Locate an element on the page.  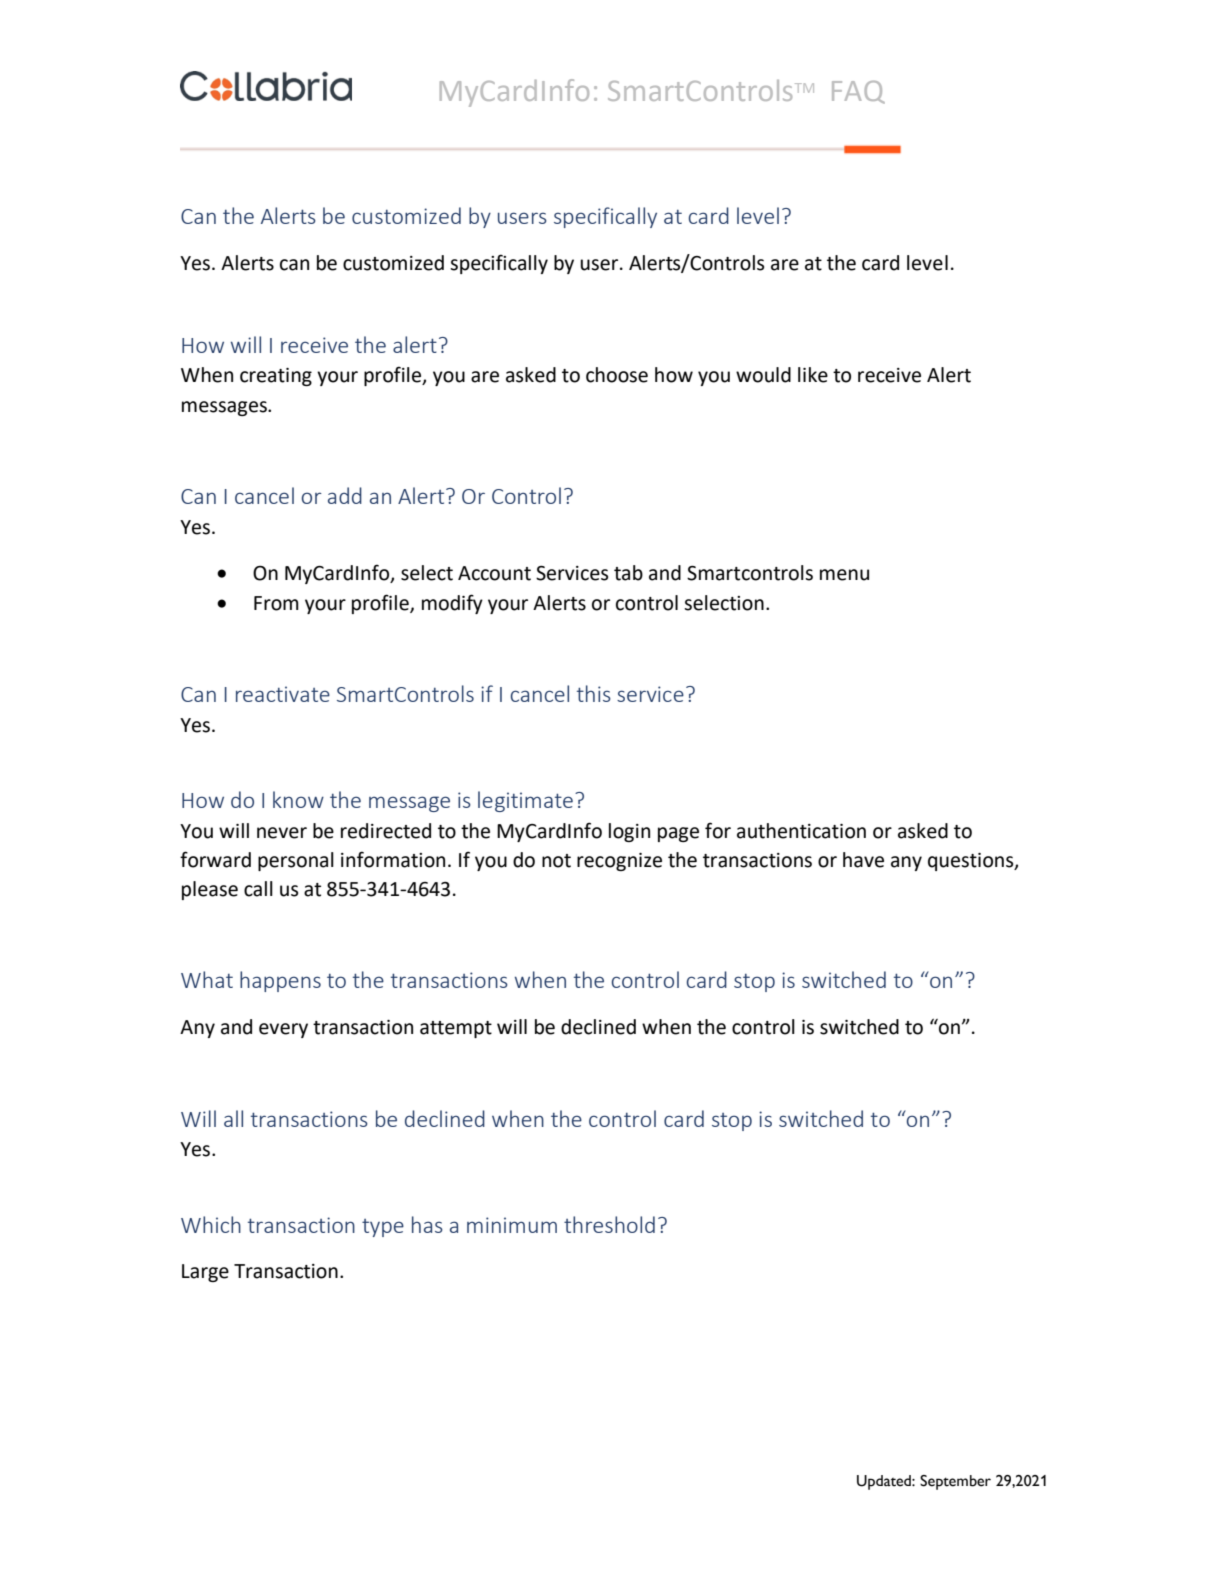
creating is located at coordinates (276, 377).
